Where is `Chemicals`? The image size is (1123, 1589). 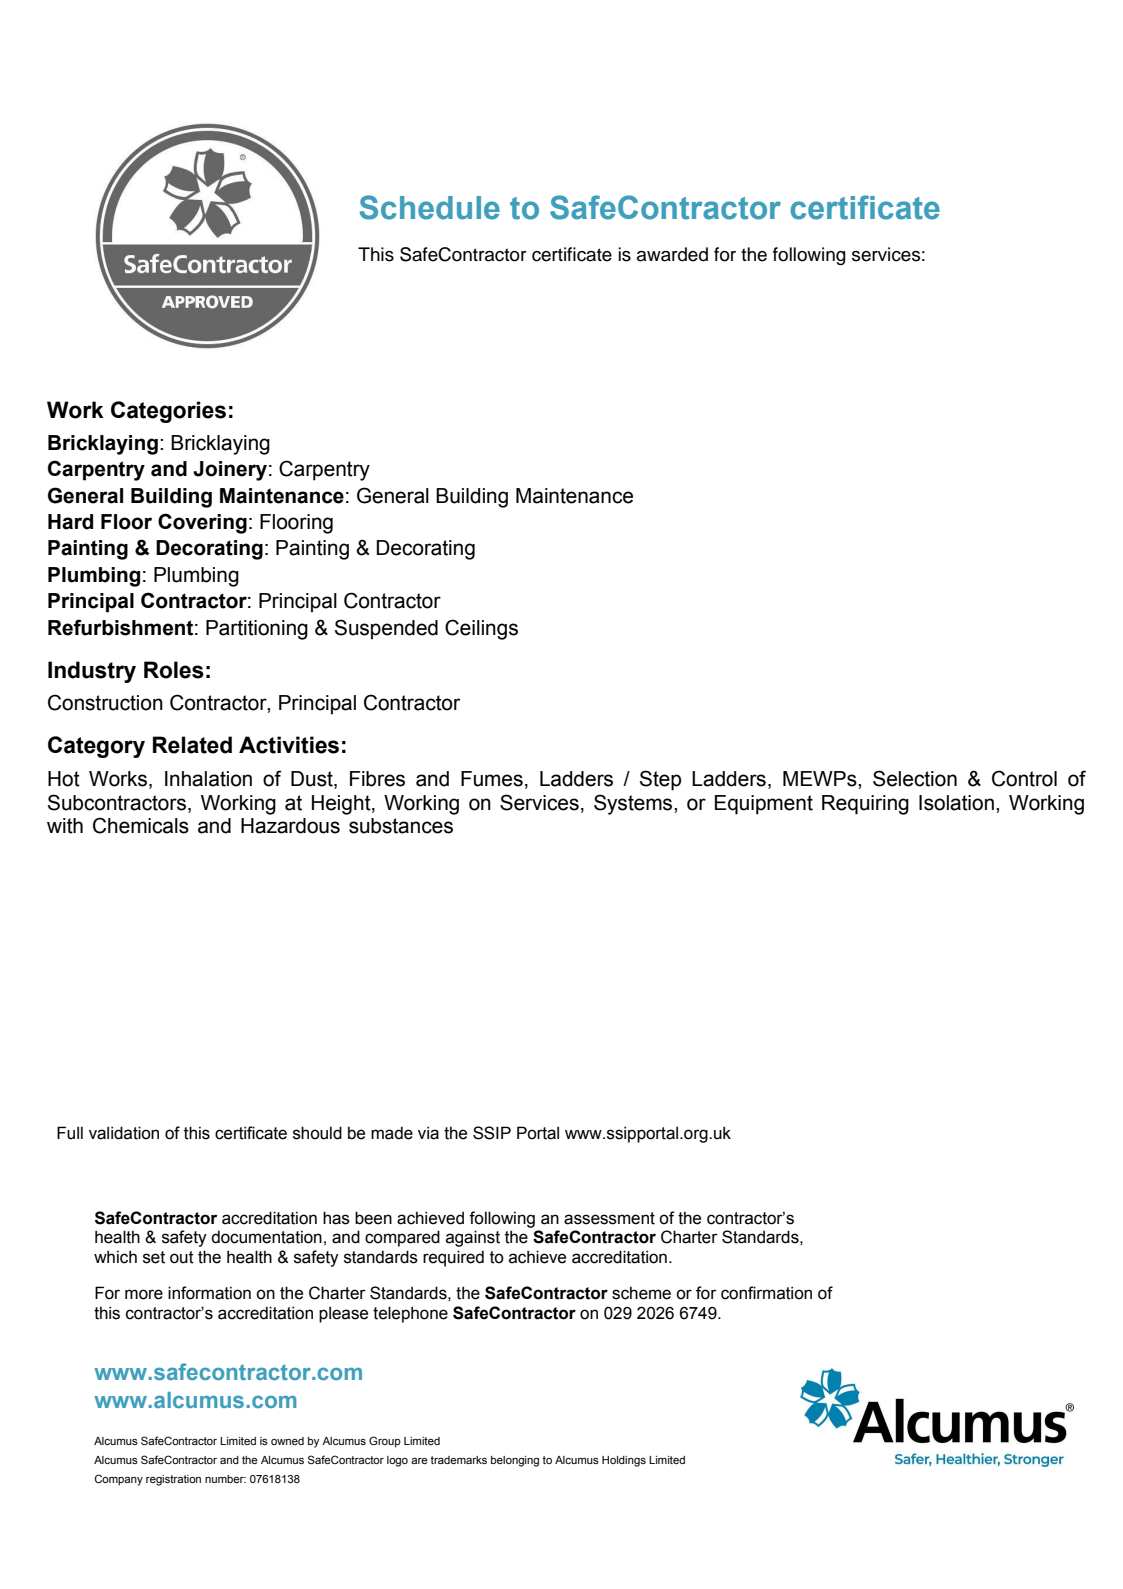
Chemicals is located at coordinates (141, 825).
